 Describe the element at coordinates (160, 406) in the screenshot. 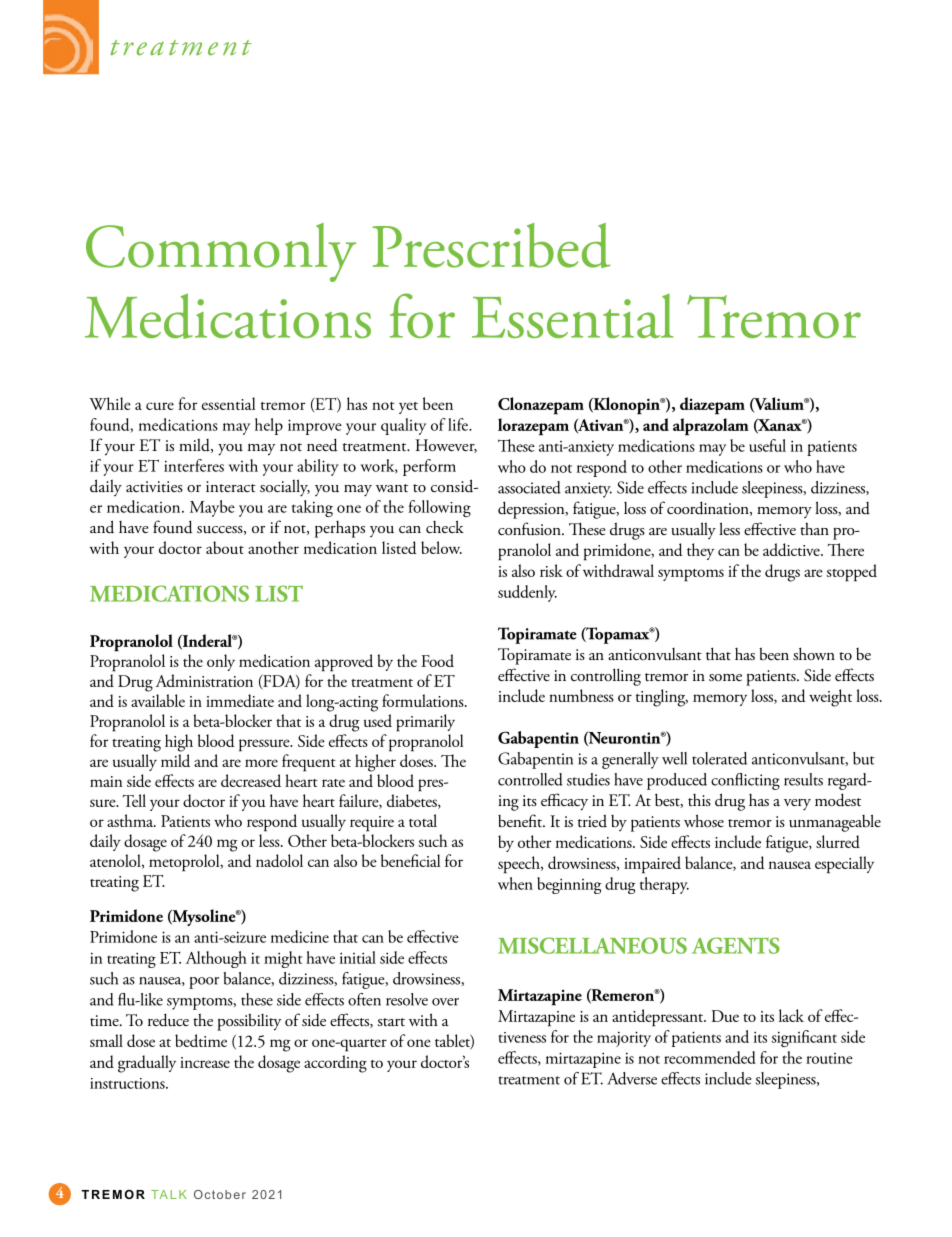

I see `cure` at that location.
